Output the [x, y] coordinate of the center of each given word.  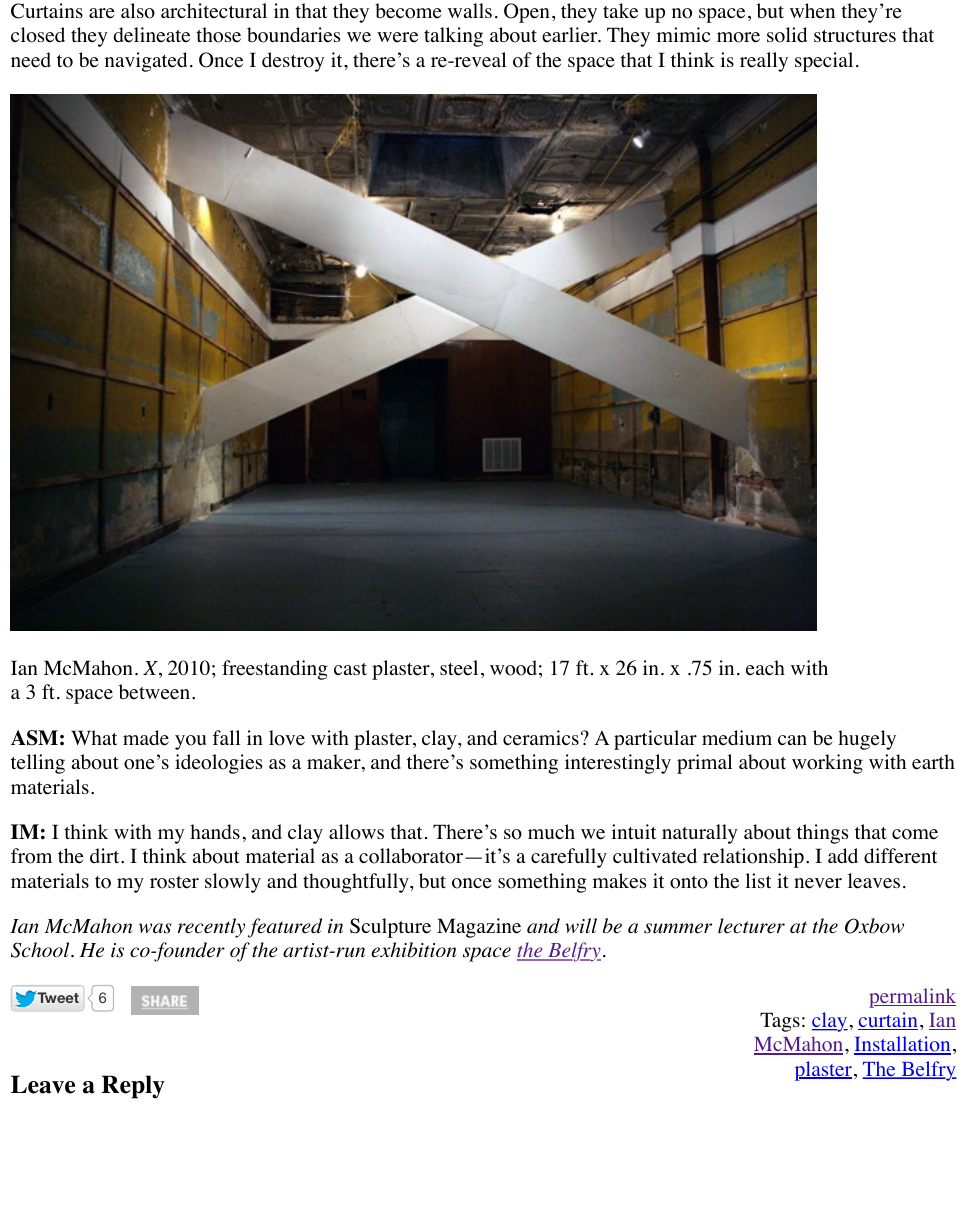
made [146, 738]
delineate [151, 35]
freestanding [275, 670]
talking [453, 37]
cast [350, 669]
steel [459, 668]
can [792, 740]
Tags [780, 1022]
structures [855, 36]
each [765, 668]
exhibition [413, 950]
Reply [133, 1087]
